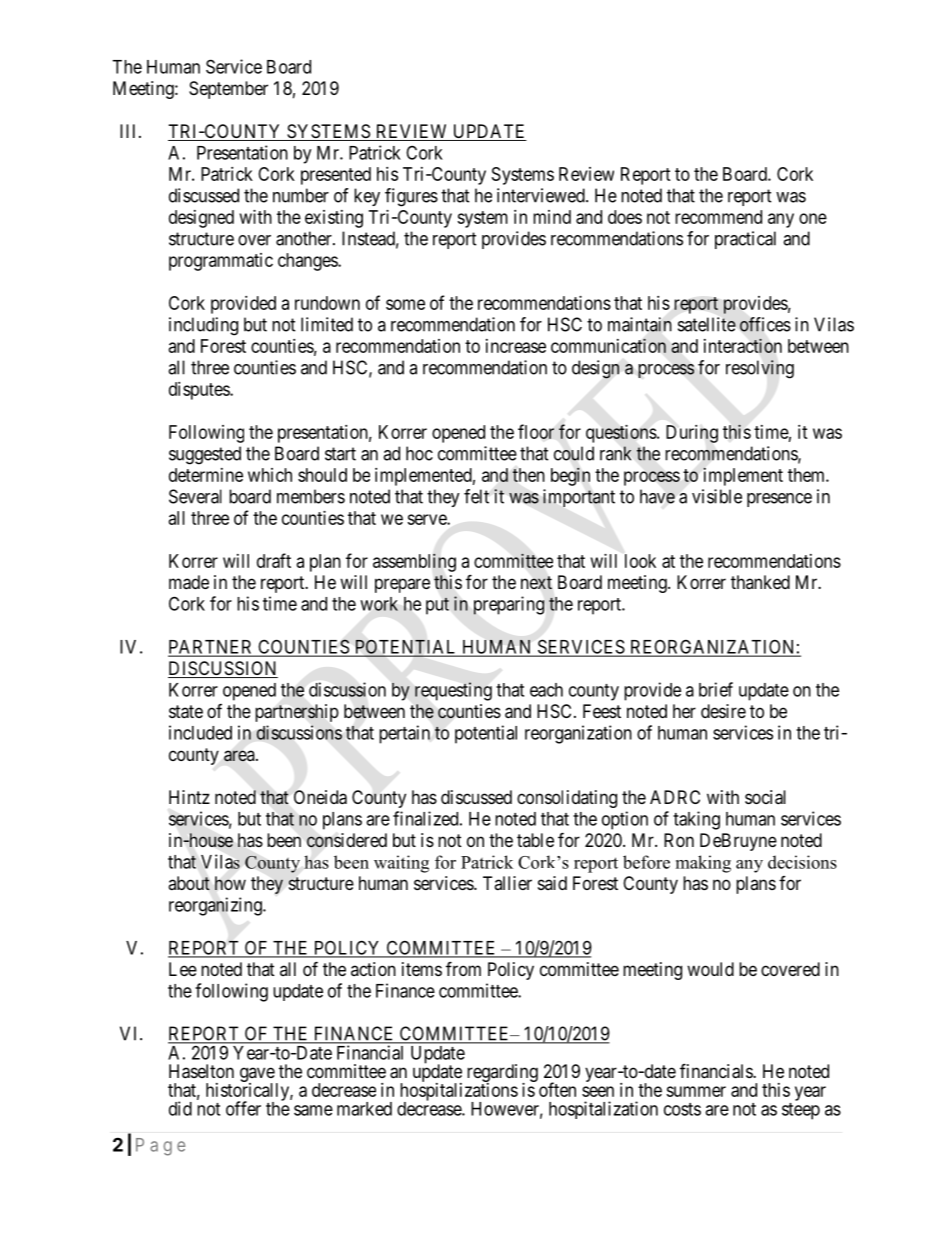 This document has width=952, height=1233. What do you see at coordinates (195, 496) in the document?
I see `Several` at bounding box center [195, 496].
